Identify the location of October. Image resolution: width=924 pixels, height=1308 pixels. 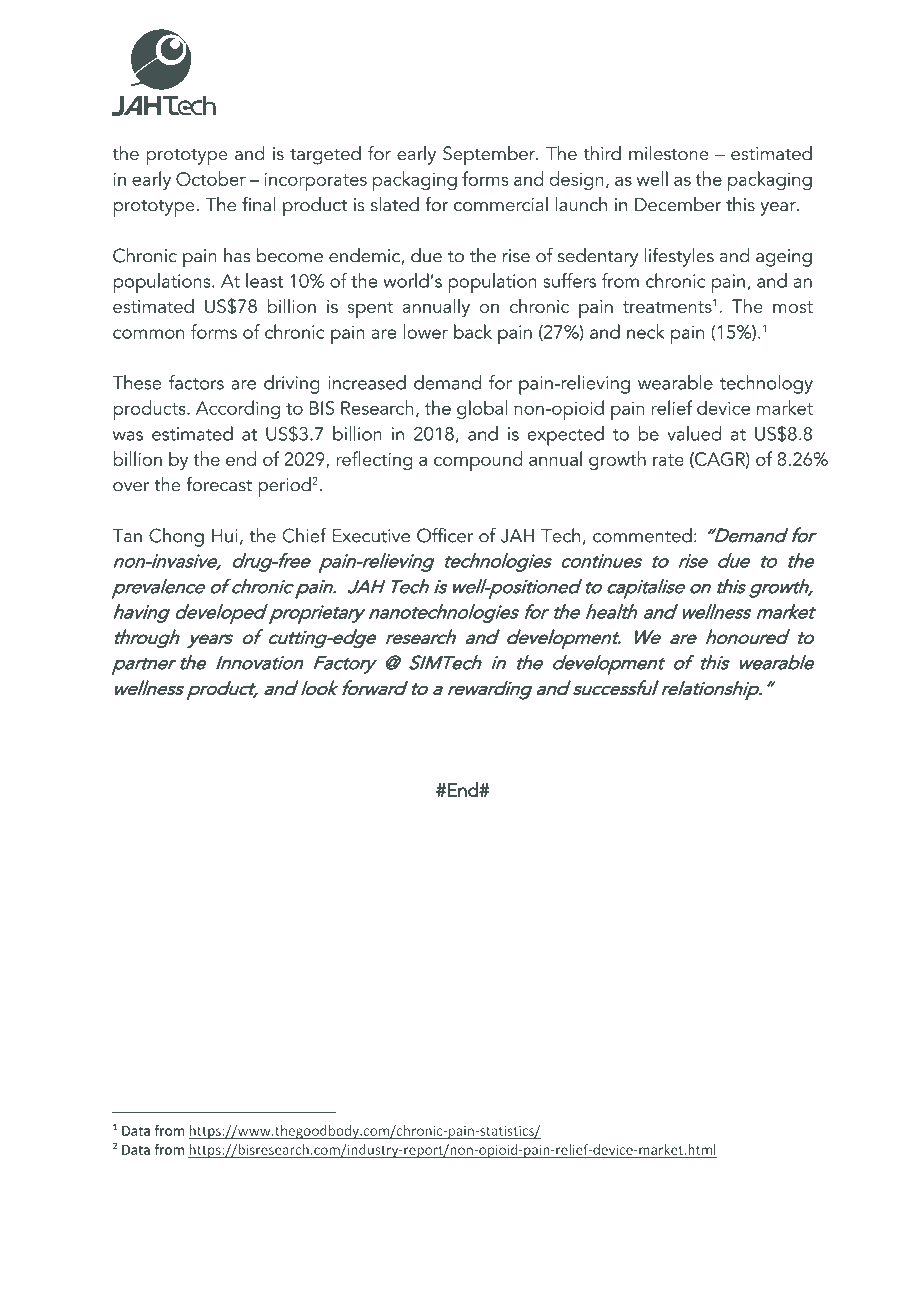
(211, 178).
